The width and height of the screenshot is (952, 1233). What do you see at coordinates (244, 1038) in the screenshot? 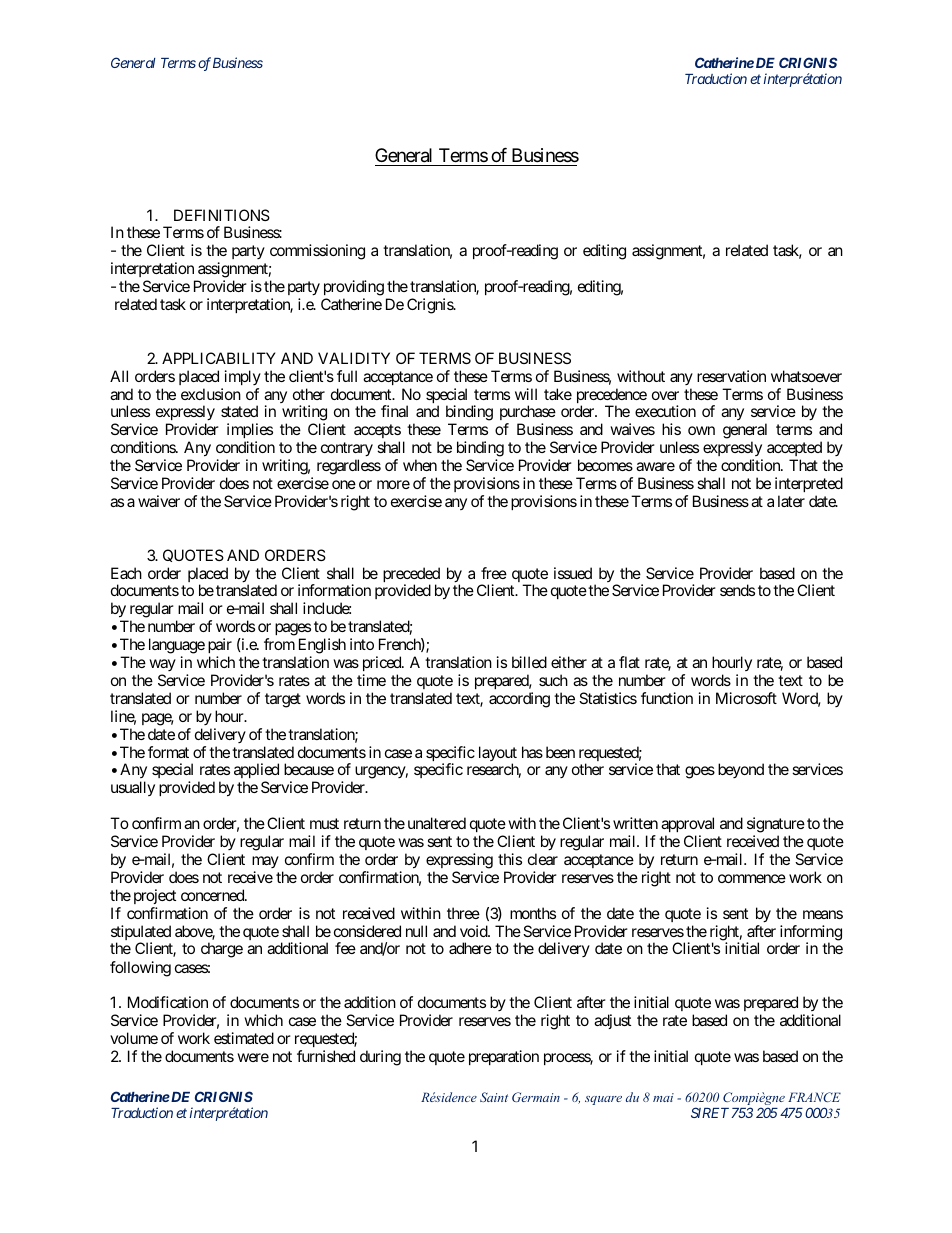
I see `estimated` at bounding box center [244, 1038].
